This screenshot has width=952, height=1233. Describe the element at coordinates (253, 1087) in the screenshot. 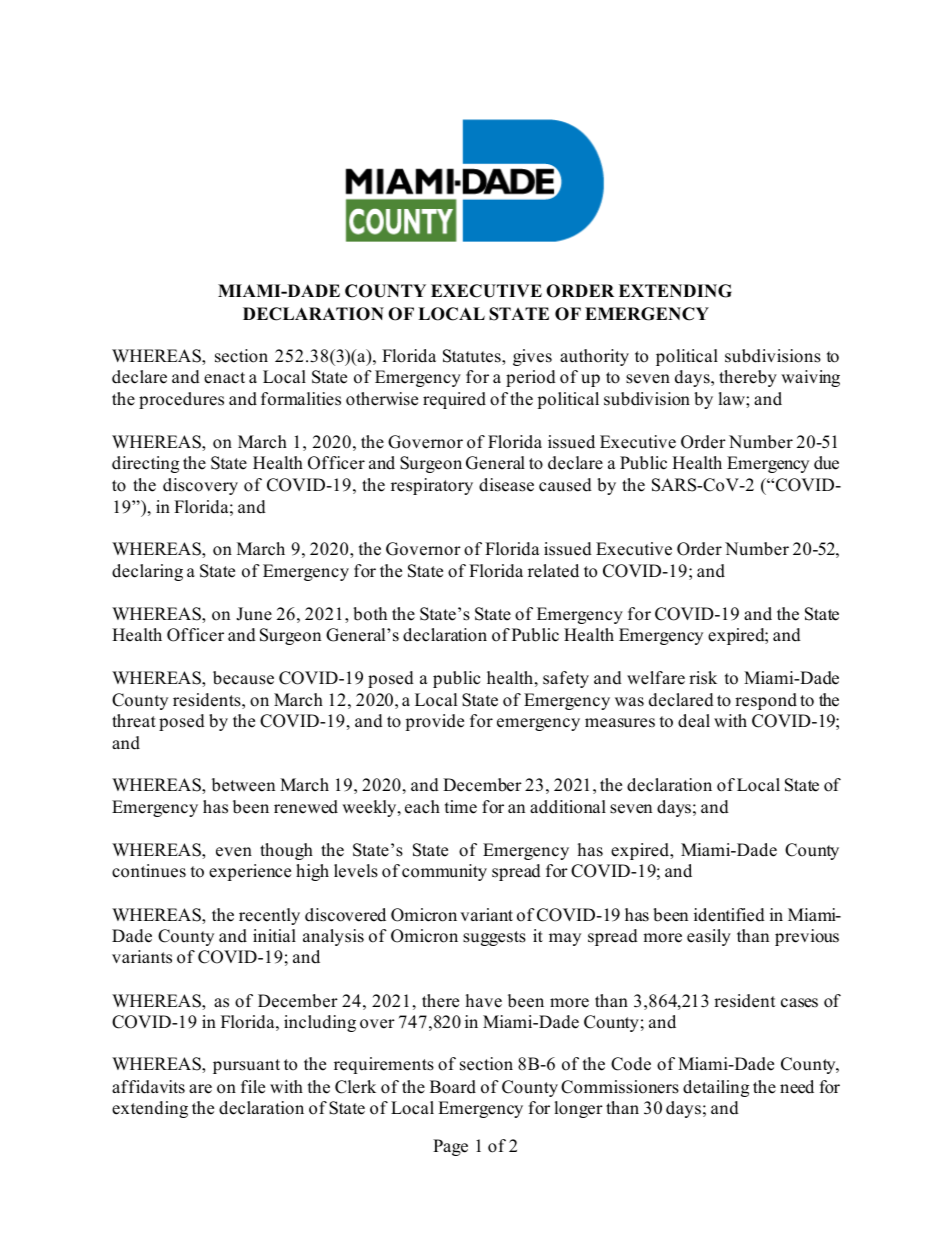

I see `file` at that location.
